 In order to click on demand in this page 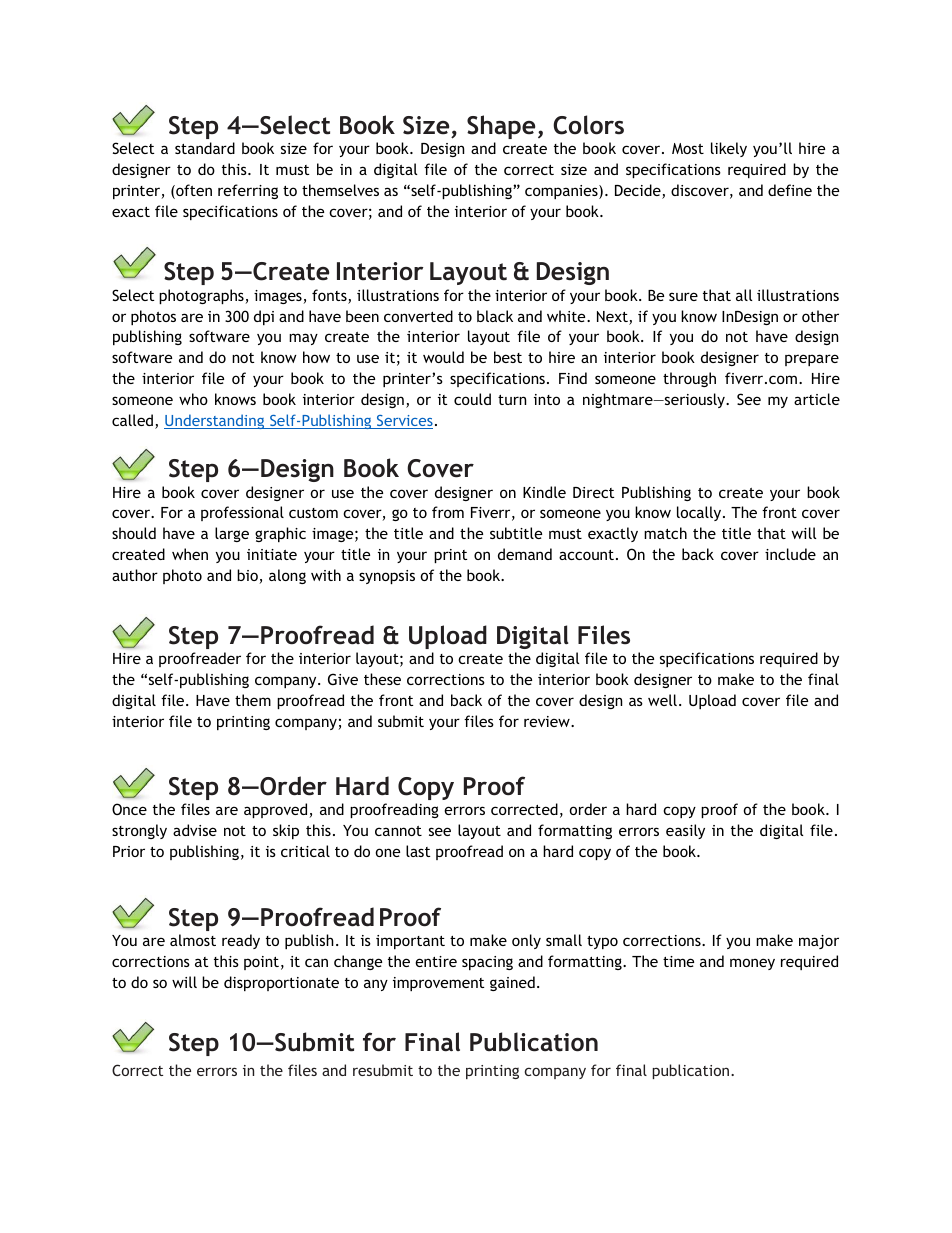, I will do `click(525, 554)`.
